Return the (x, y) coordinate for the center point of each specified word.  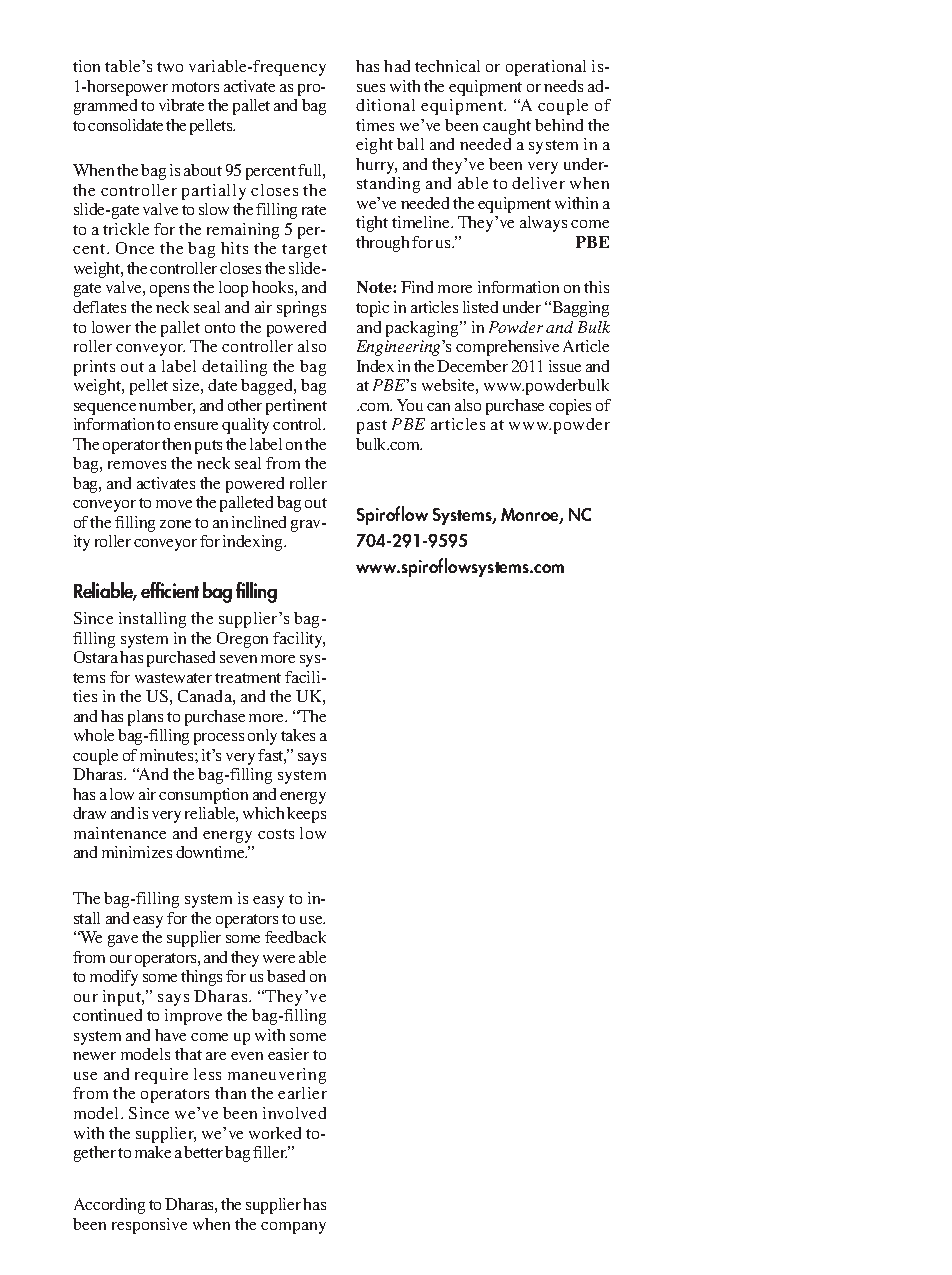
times (375, 125)
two (170, 67)
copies (570, 407)
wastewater (173, 678)
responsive (149, 1226)
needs (563, 86)
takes (298, 735)
